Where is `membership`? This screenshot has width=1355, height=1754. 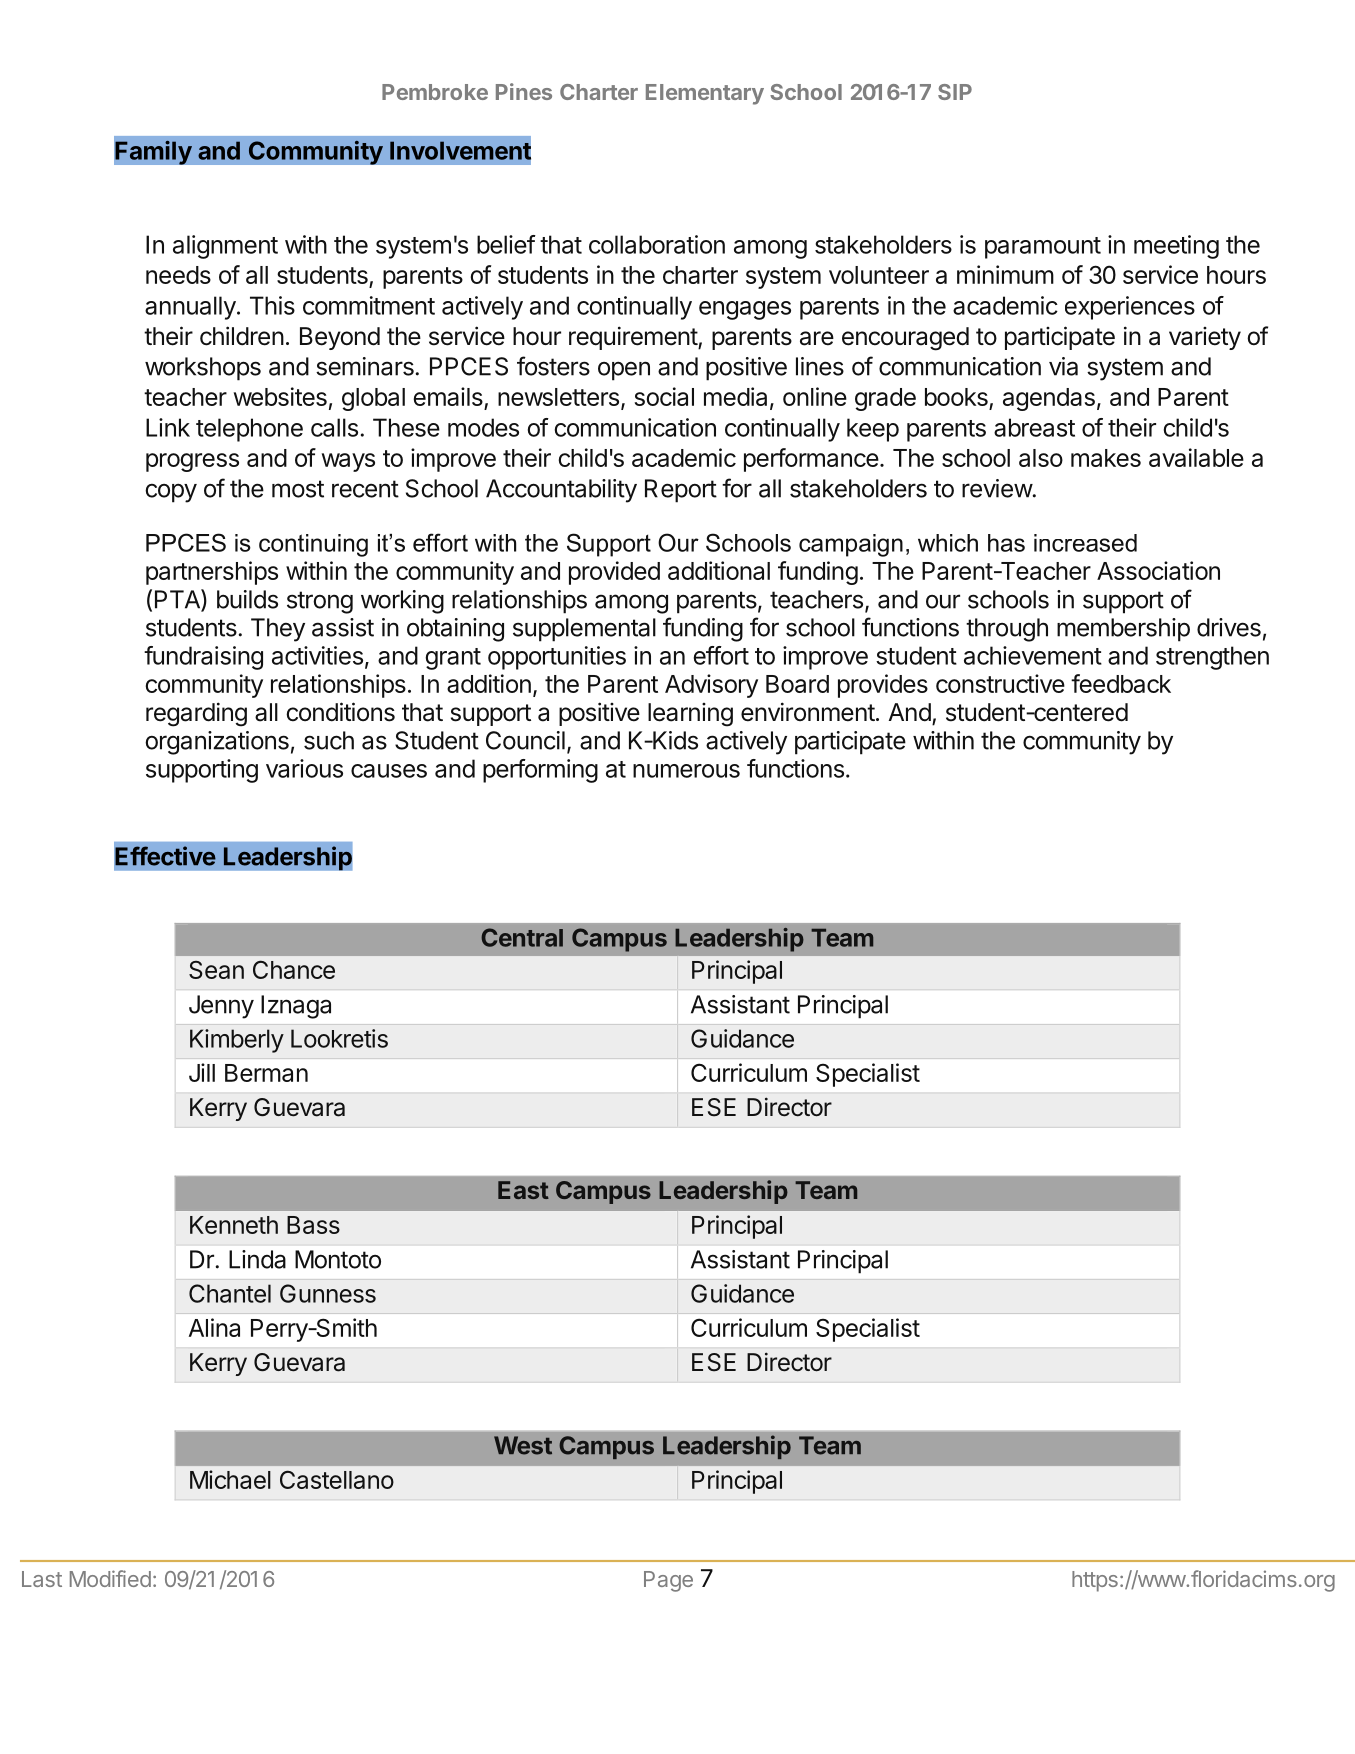
membership is located at coordinates (1123, 630).
